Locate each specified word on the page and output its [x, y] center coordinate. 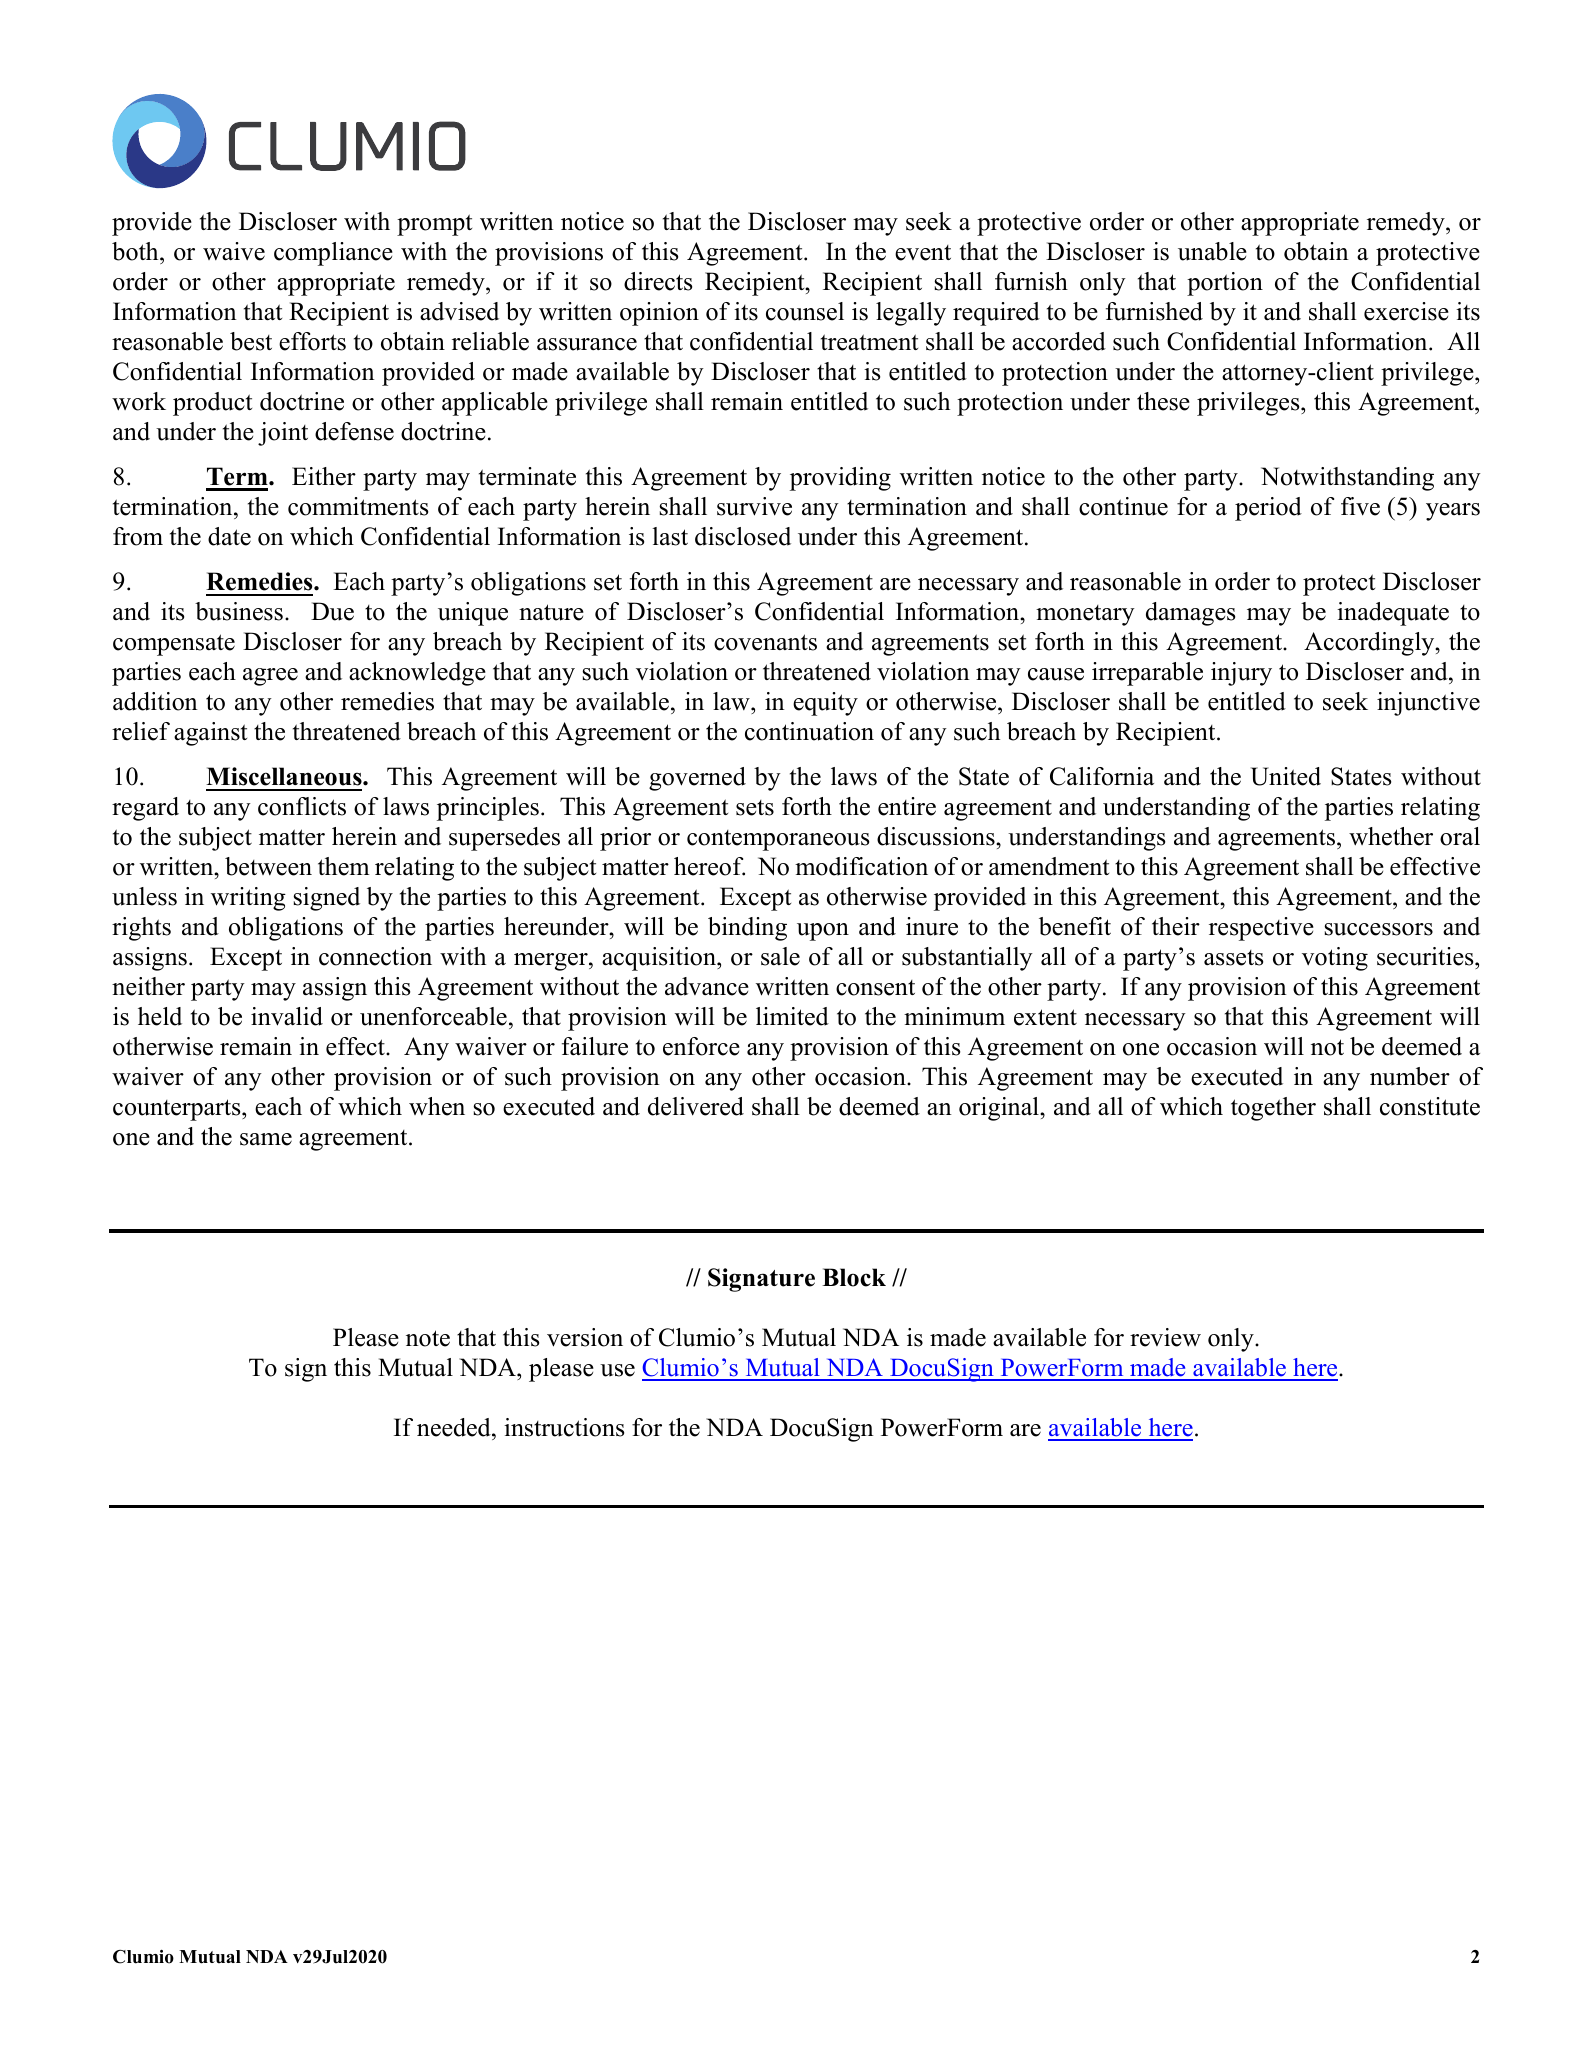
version [585, 1337]
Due [332, 611]
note [428, 1338]
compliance [333, 254]
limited [792, 1016]
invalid [287, 1016]
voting [1335, 959]
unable [1212, 251]
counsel [805, 311]
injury [1241, 674]
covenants [765, 642]
